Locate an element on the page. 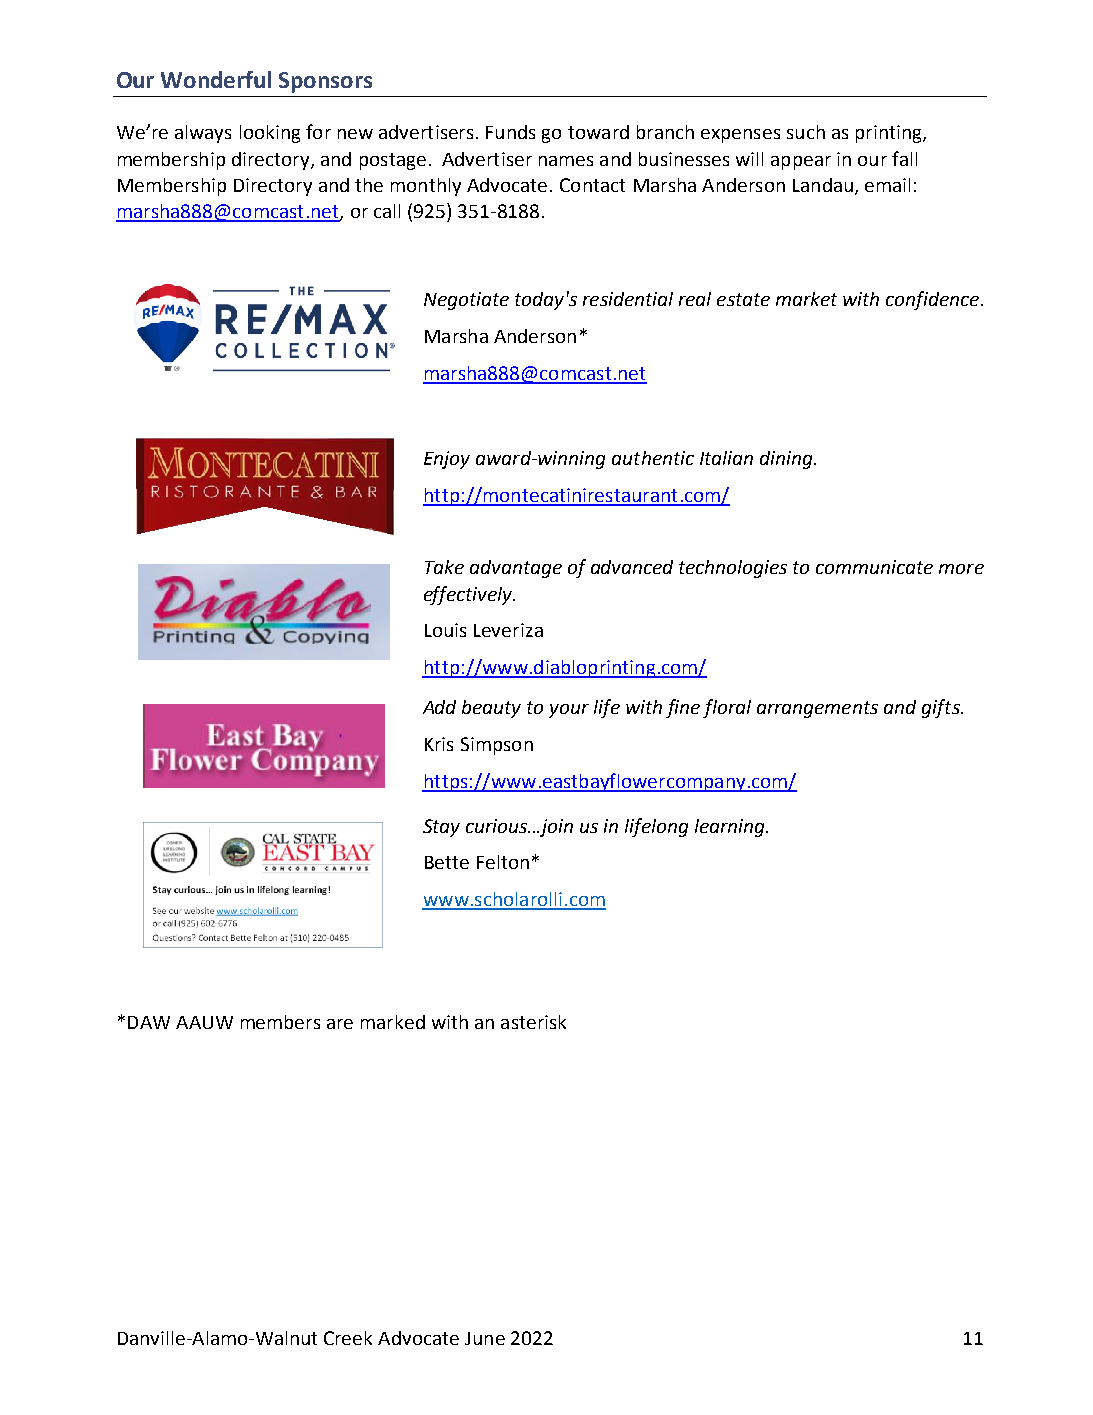 The height and width of the page is (1415, 1093). June is located at coordinates (485, 1338).
